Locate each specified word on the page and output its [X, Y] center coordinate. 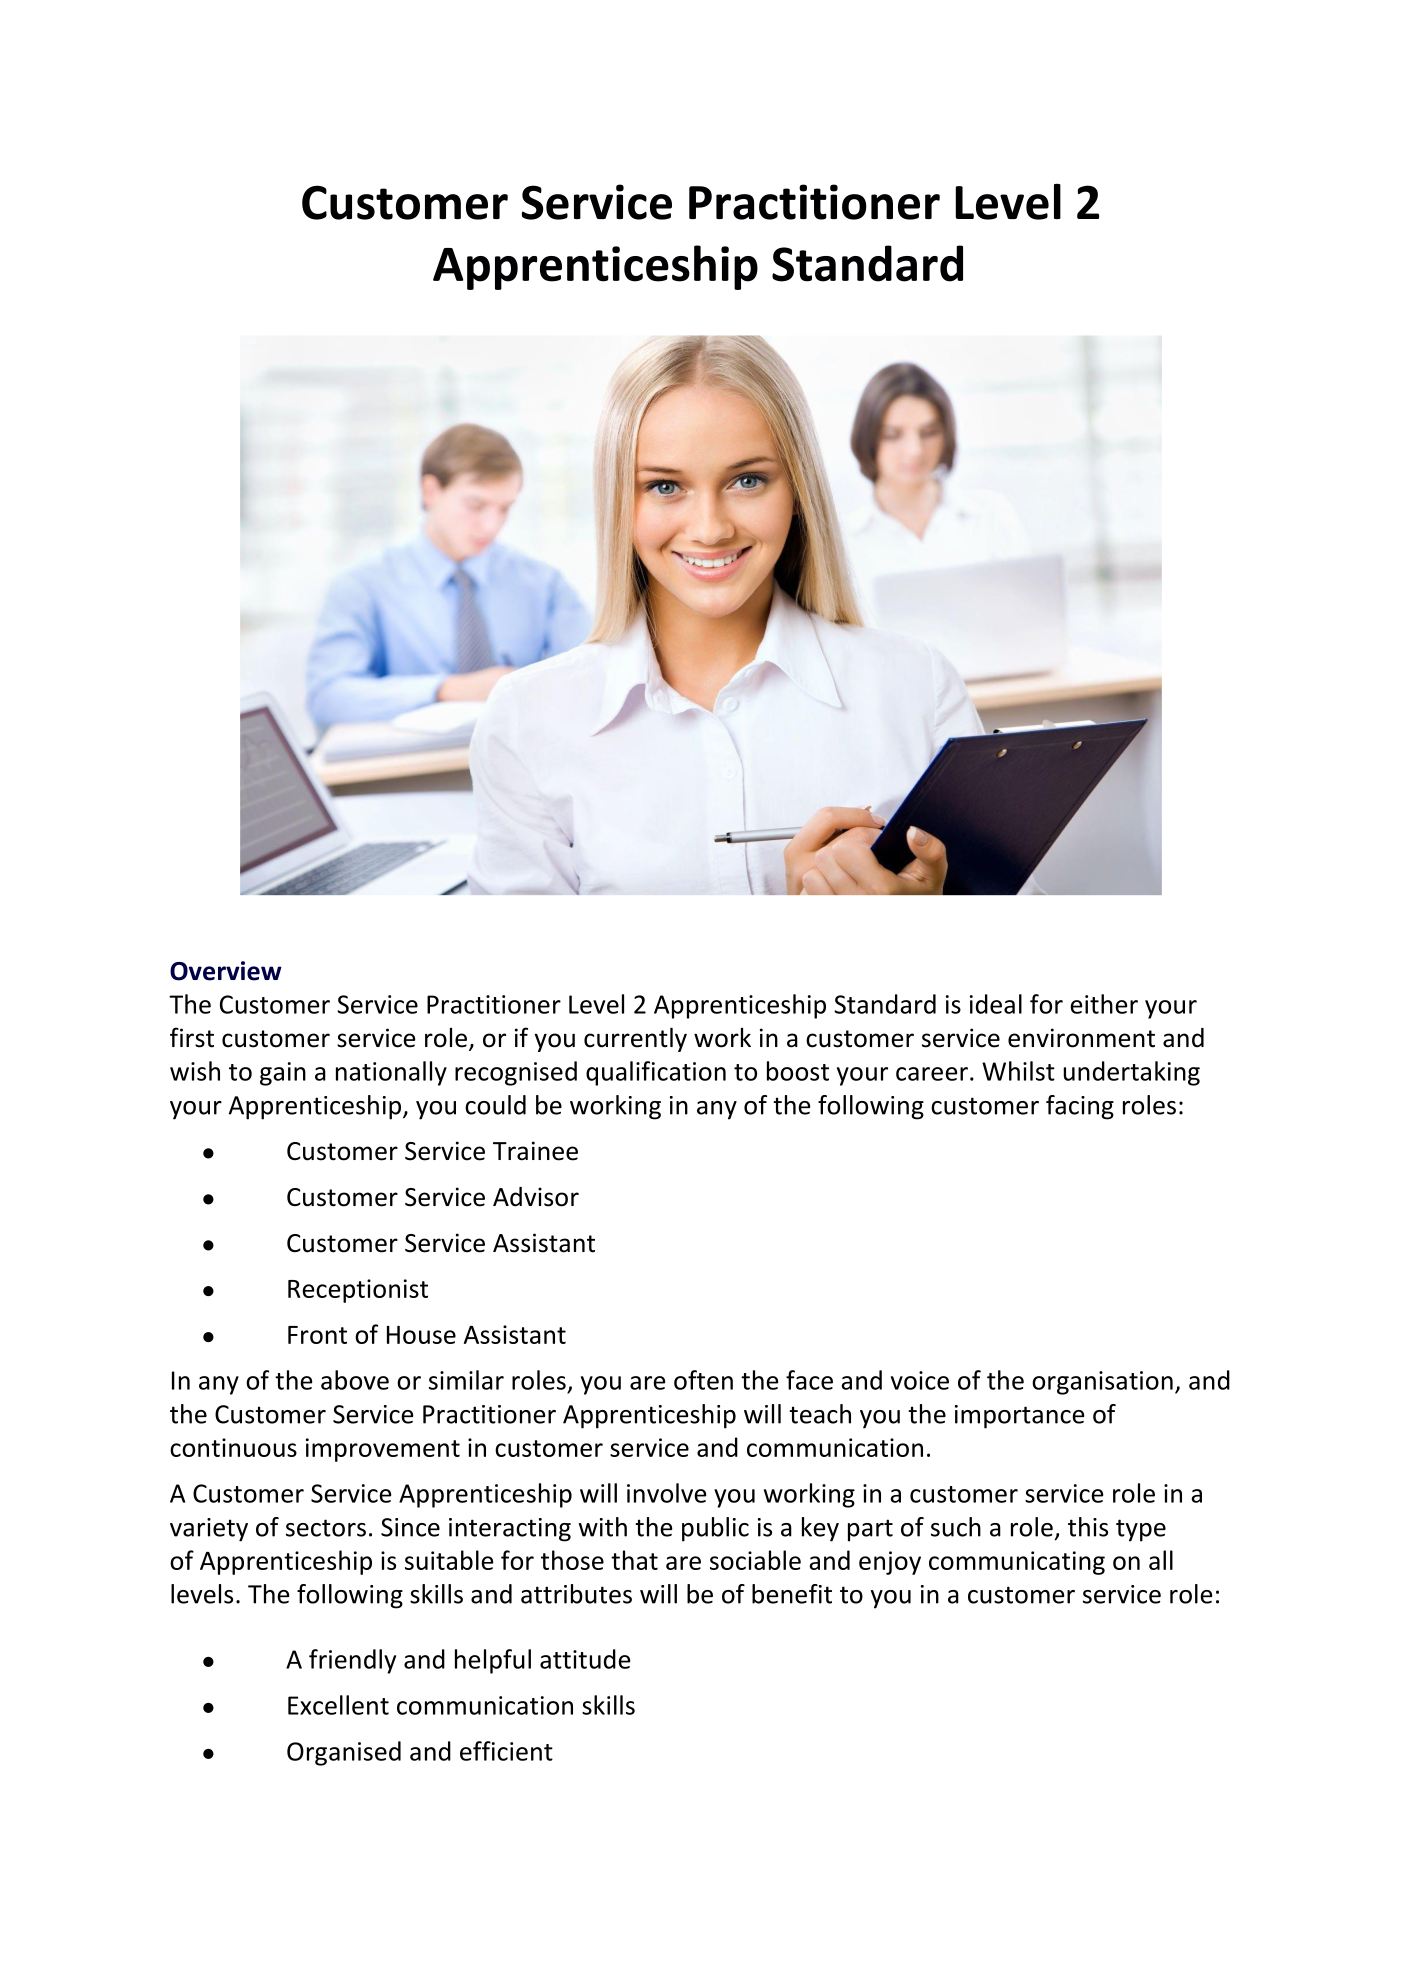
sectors [326, 1528]
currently [635, 1039]
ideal [996, 1004]
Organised [344, 1753]
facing [1080, 1107]
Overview [226, 971]
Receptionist [358, 1291]
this [1088, 1527]
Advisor [536, 1197]
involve [666, 1493]
